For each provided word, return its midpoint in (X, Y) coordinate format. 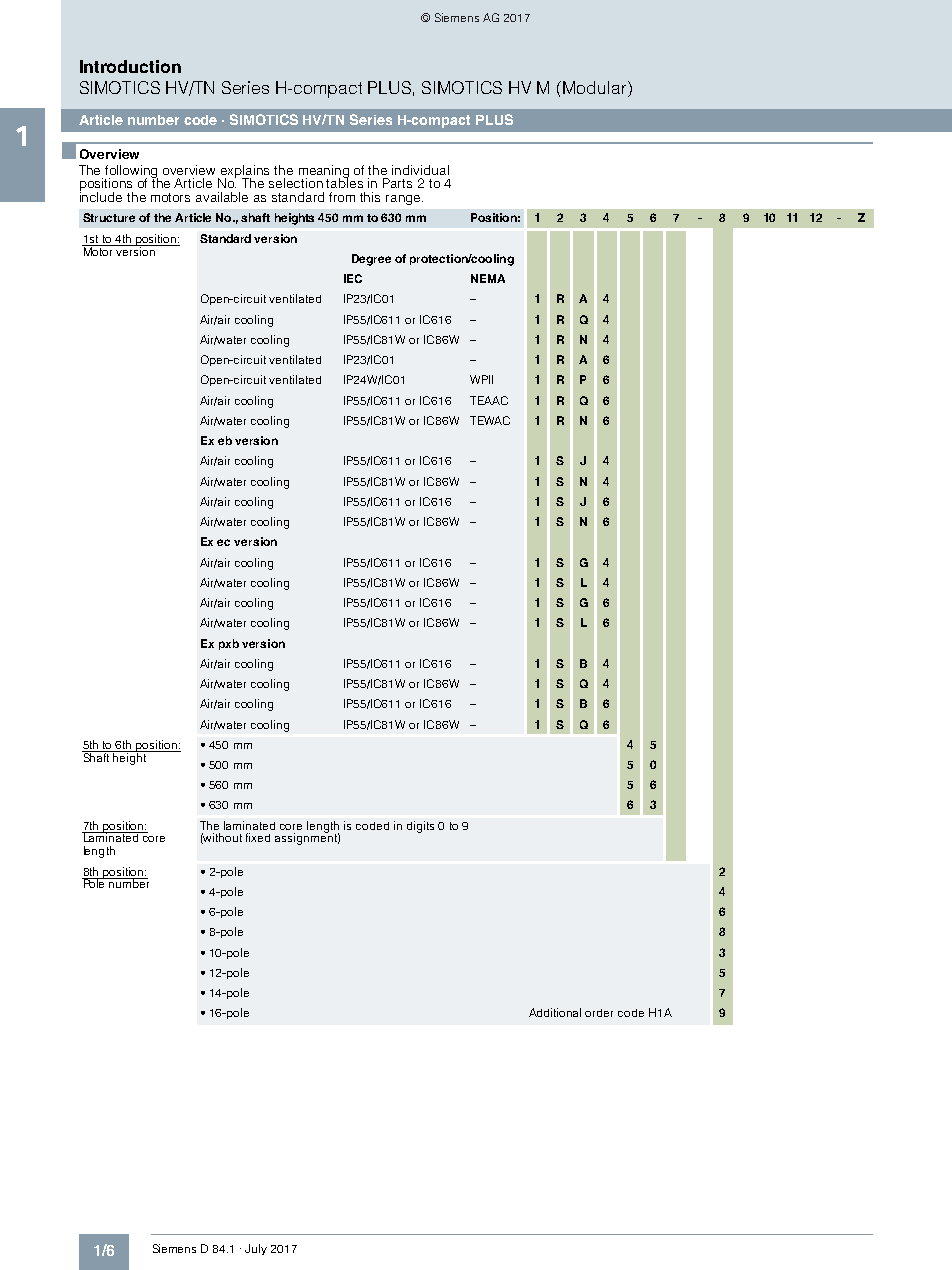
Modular (596, 87)
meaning (324, 172)
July (256, 1249)
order (599, 1013)
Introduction (130, 66)
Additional (555, 1012)
